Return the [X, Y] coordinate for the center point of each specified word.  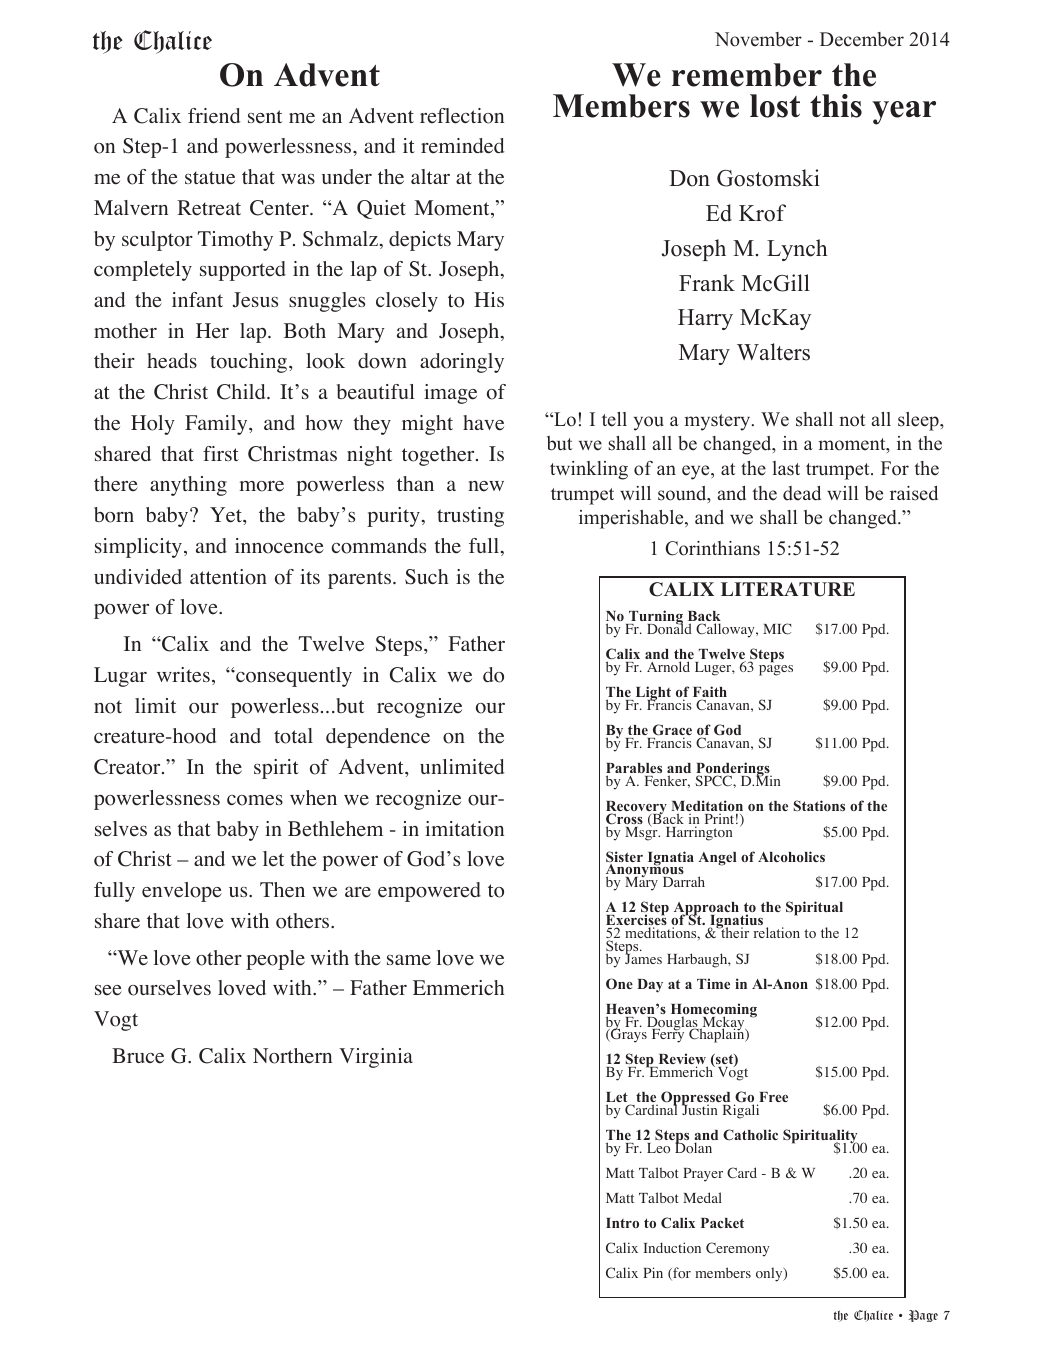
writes [183, 675]
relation [777, 932]
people [275, 960]
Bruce [138, 1056]
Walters [773, 352]
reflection [462, 116]
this [836, 106]
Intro [622, 1223]
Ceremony [737, 1249]
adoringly [462, 363]
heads [172, 361]
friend [214, 116]
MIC [777, 628]
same [409, 960]
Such [426, 577]
